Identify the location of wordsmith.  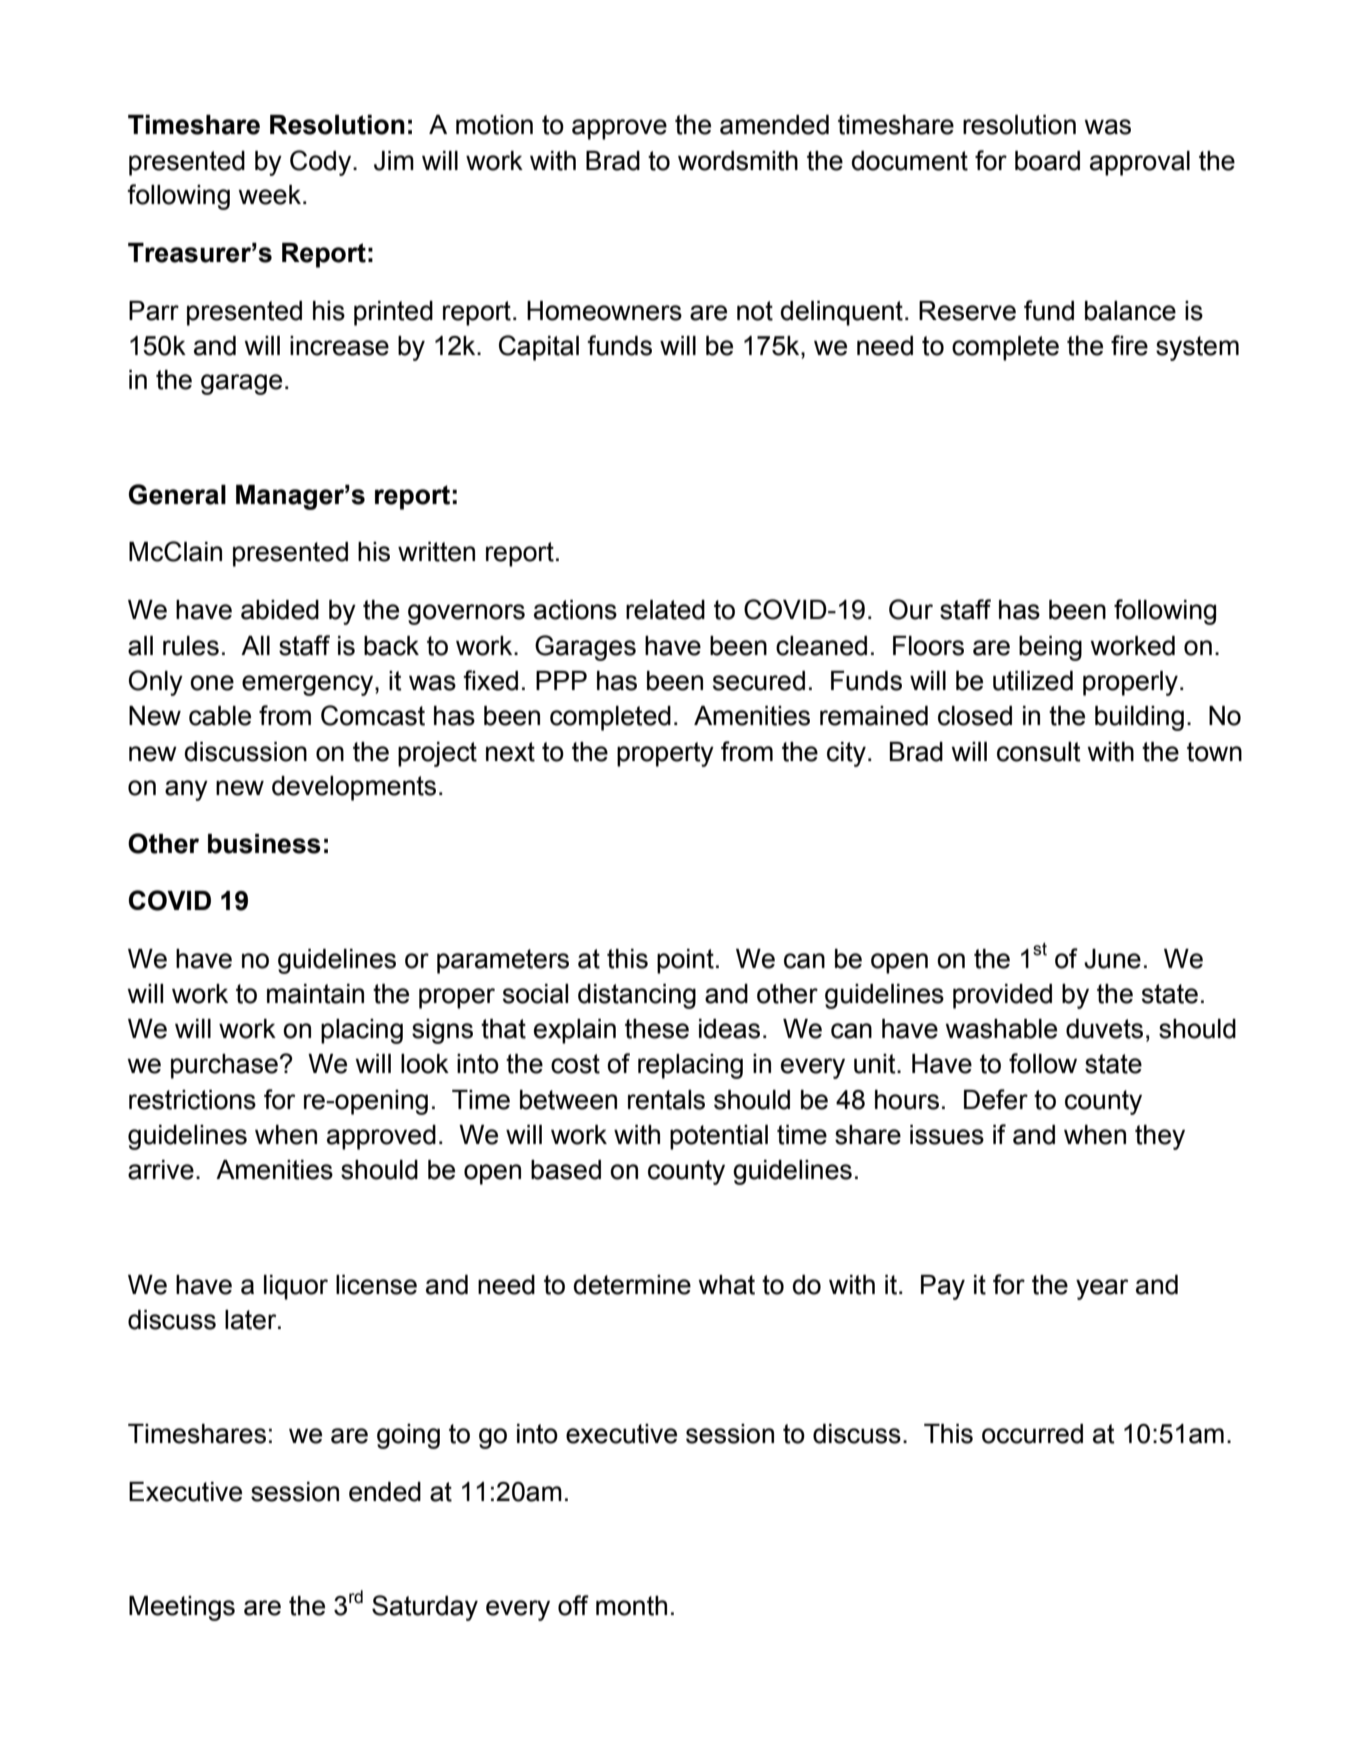
(738, 161).
